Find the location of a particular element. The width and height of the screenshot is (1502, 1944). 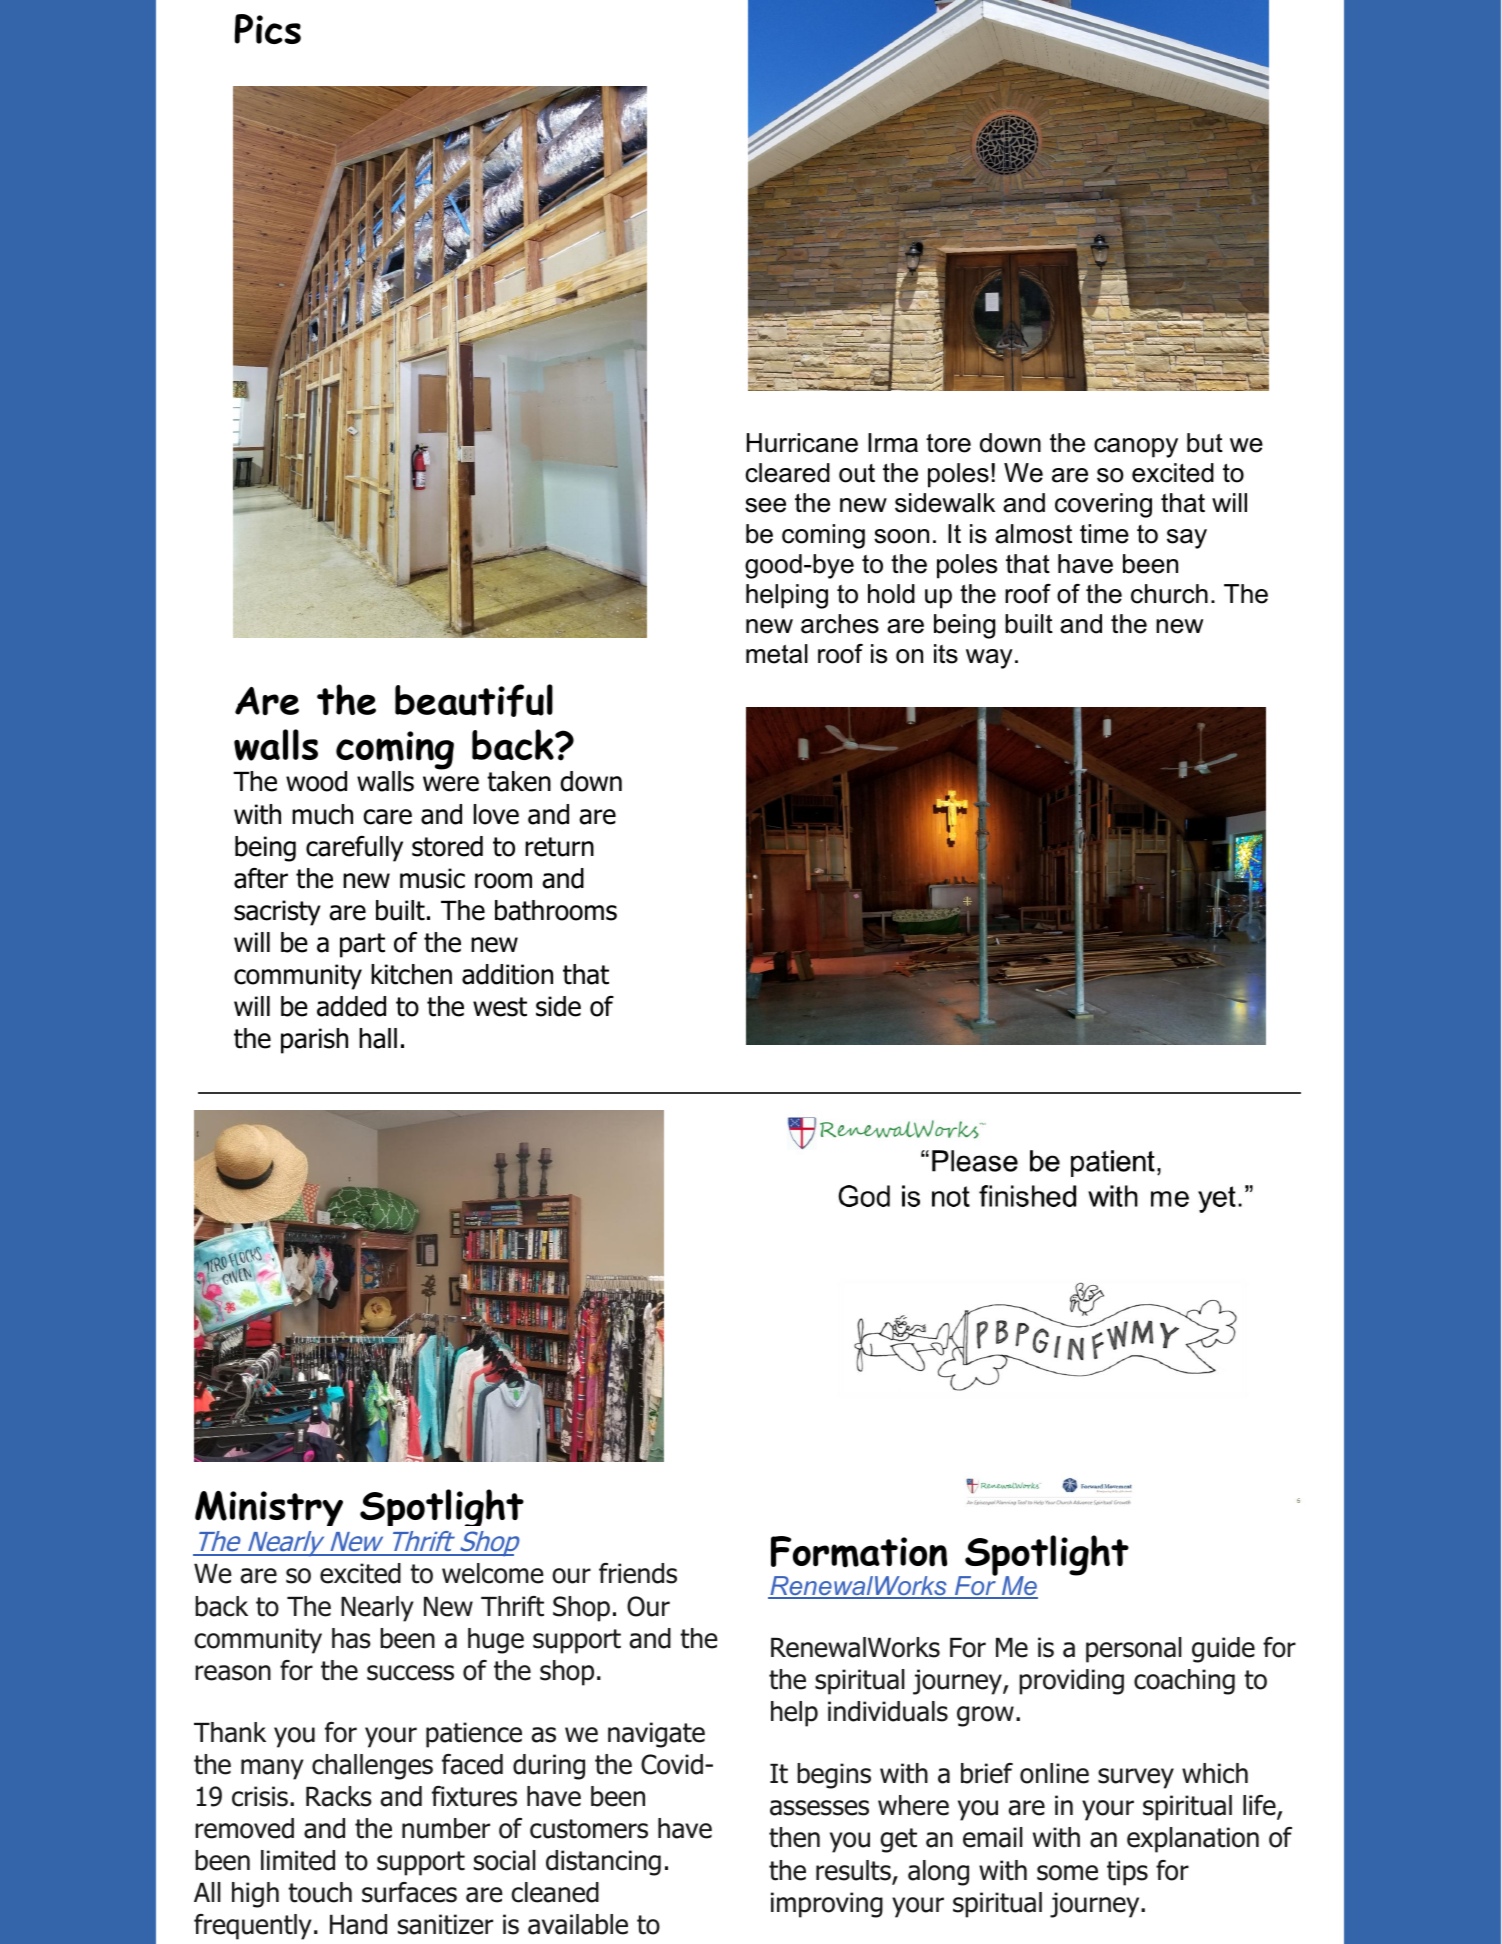

metal is located at coordinates (777, 654).
